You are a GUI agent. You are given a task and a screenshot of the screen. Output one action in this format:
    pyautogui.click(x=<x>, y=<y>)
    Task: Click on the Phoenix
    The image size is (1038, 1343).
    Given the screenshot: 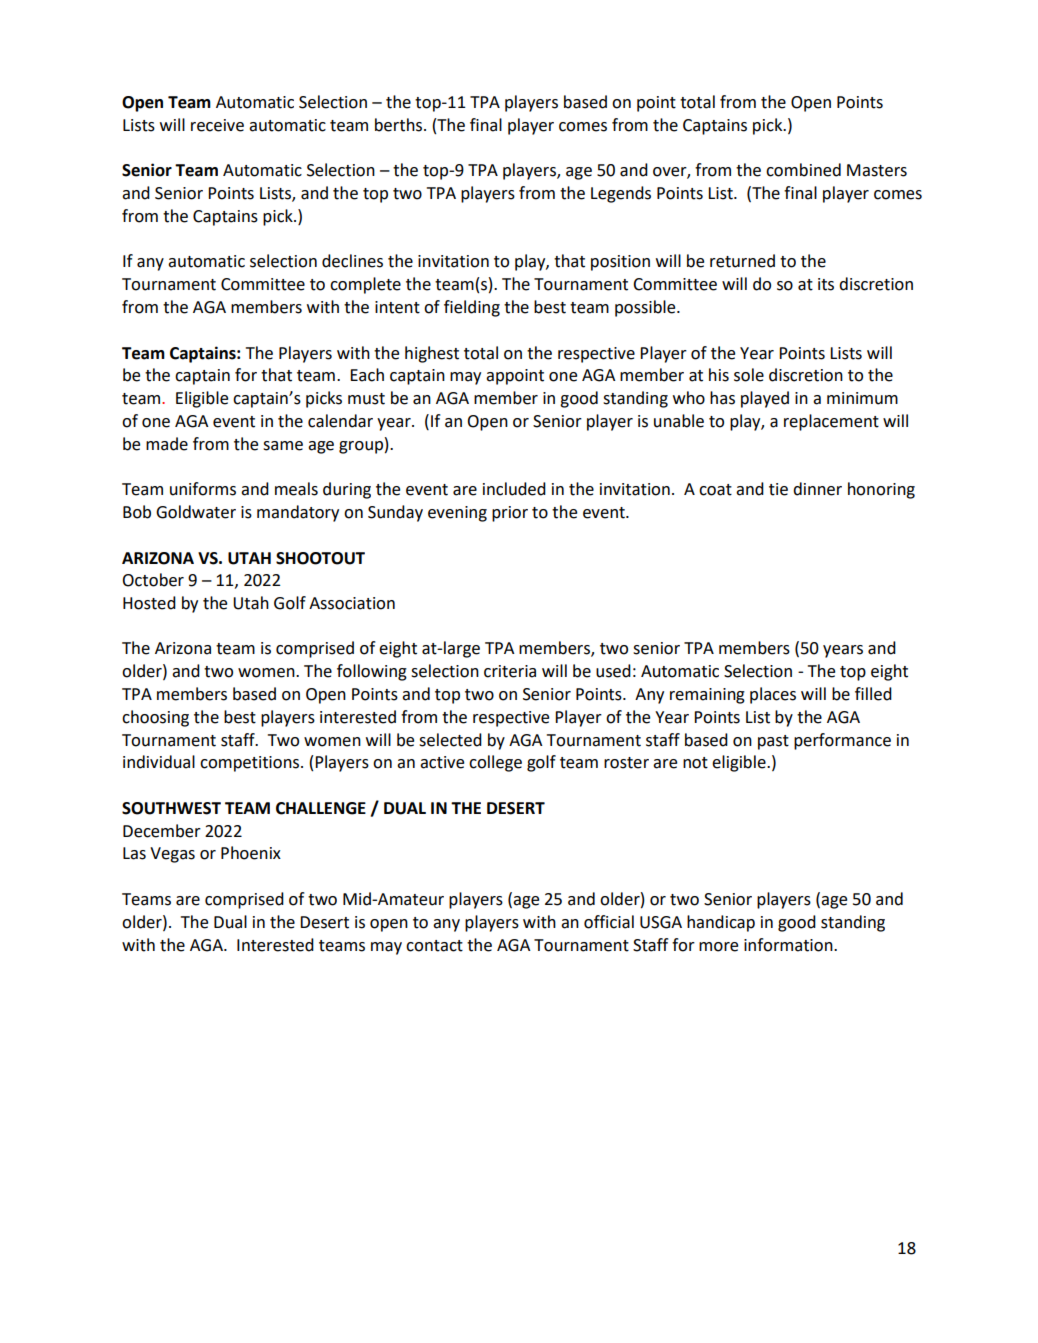 What is the action you would take?
    pyautogui.click(x=251, y=853)
